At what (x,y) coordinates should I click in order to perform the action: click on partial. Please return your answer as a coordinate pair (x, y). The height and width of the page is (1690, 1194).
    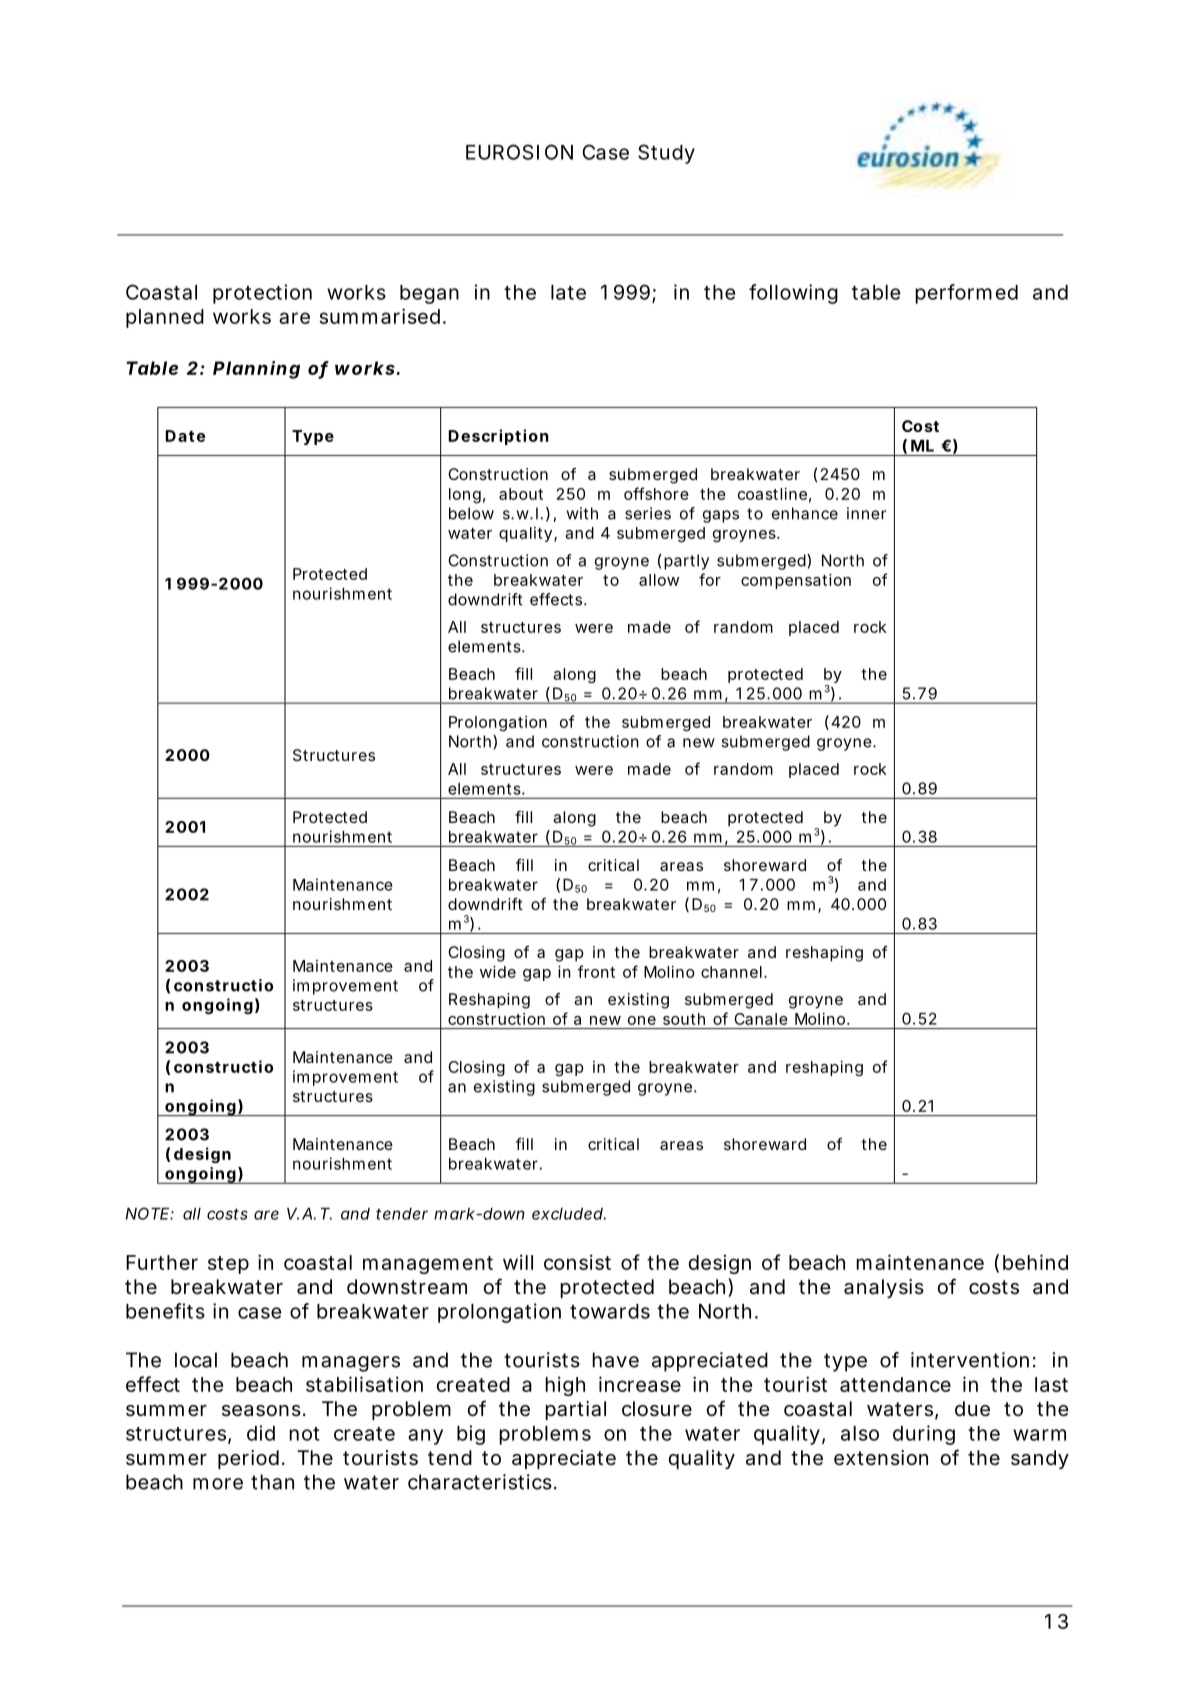
    Looking at the image, I should click on (575, 1410).
